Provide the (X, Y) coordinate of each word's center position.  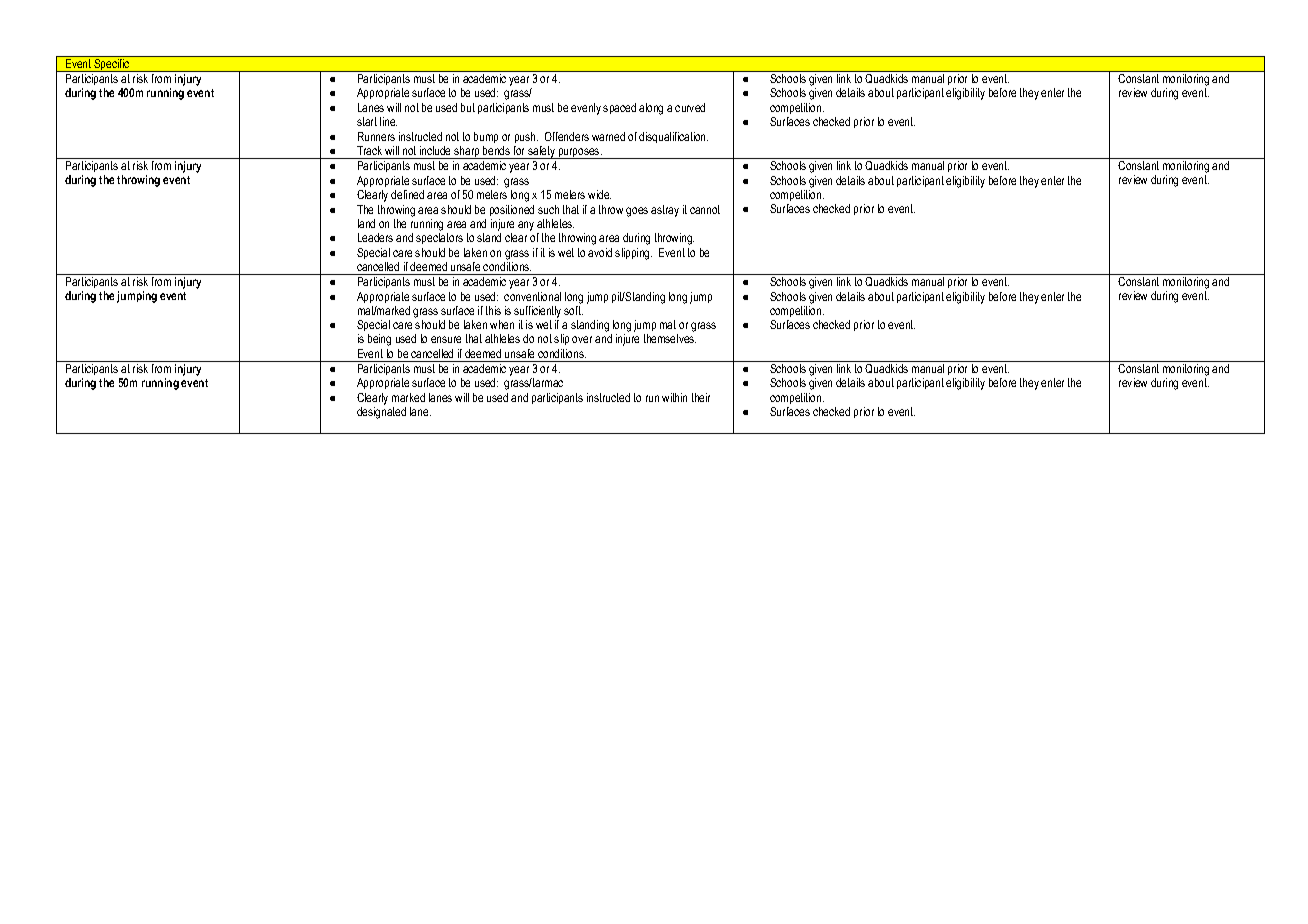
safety (541, 152)
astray (665, 211)
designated (381, 413)
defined (407, 194)
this (493, 310)
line (388, 121)
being (379, 340)
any (526, 226)
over (582, 339)
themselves (670, 338)
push (526, 137)
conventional (532, 296)
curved (690, 107)
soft (573, 310)
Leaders (375, 237)
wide (599, 194)
